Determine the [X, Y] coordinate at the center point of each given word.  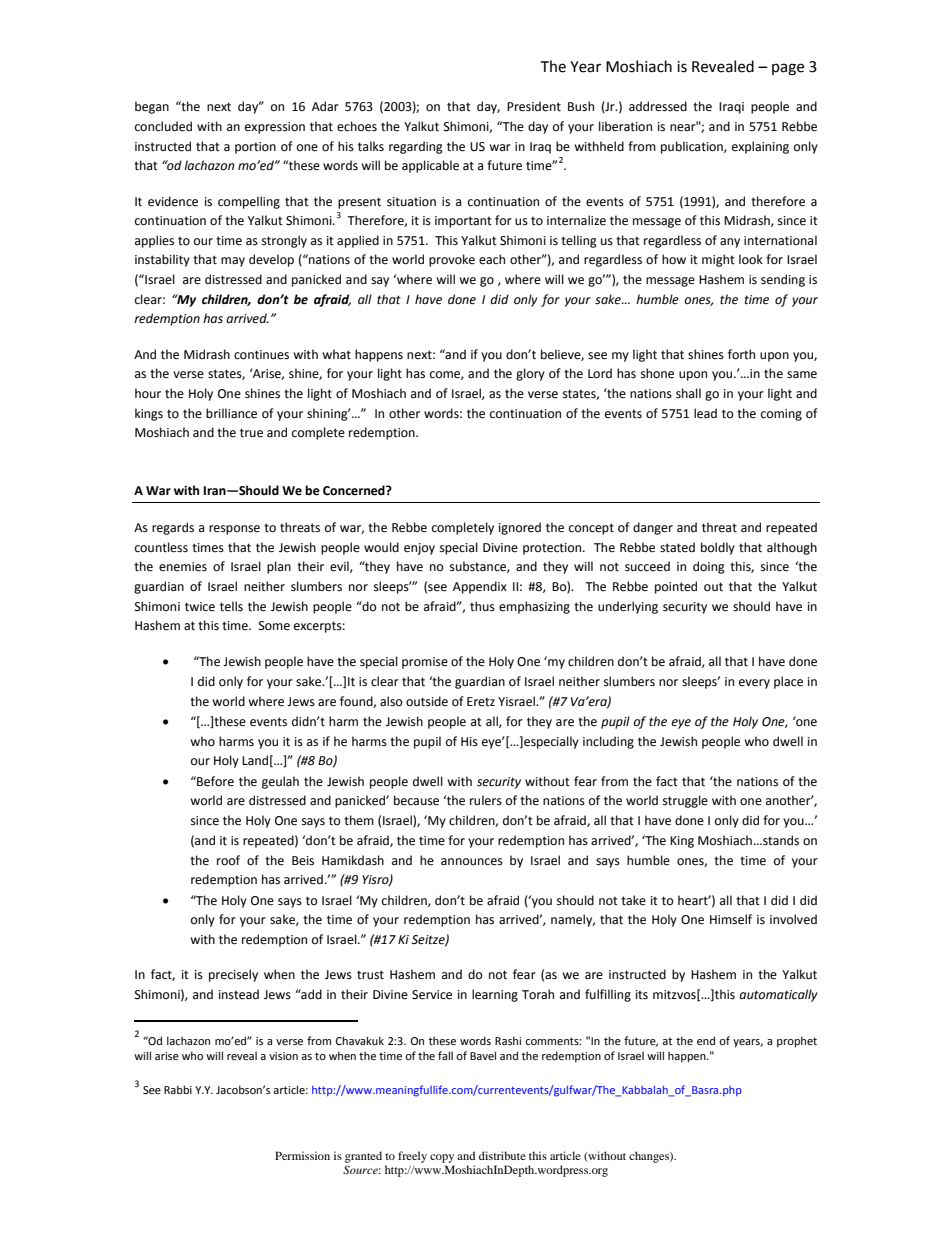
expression [275, 128]
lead [705, 413]
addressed [658, 106]
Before [214, 781]
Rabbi [178, 1089]
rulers [486, 800]
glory [530, 374]
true [251, 433]
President [534, 106]
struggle [685, 801]
